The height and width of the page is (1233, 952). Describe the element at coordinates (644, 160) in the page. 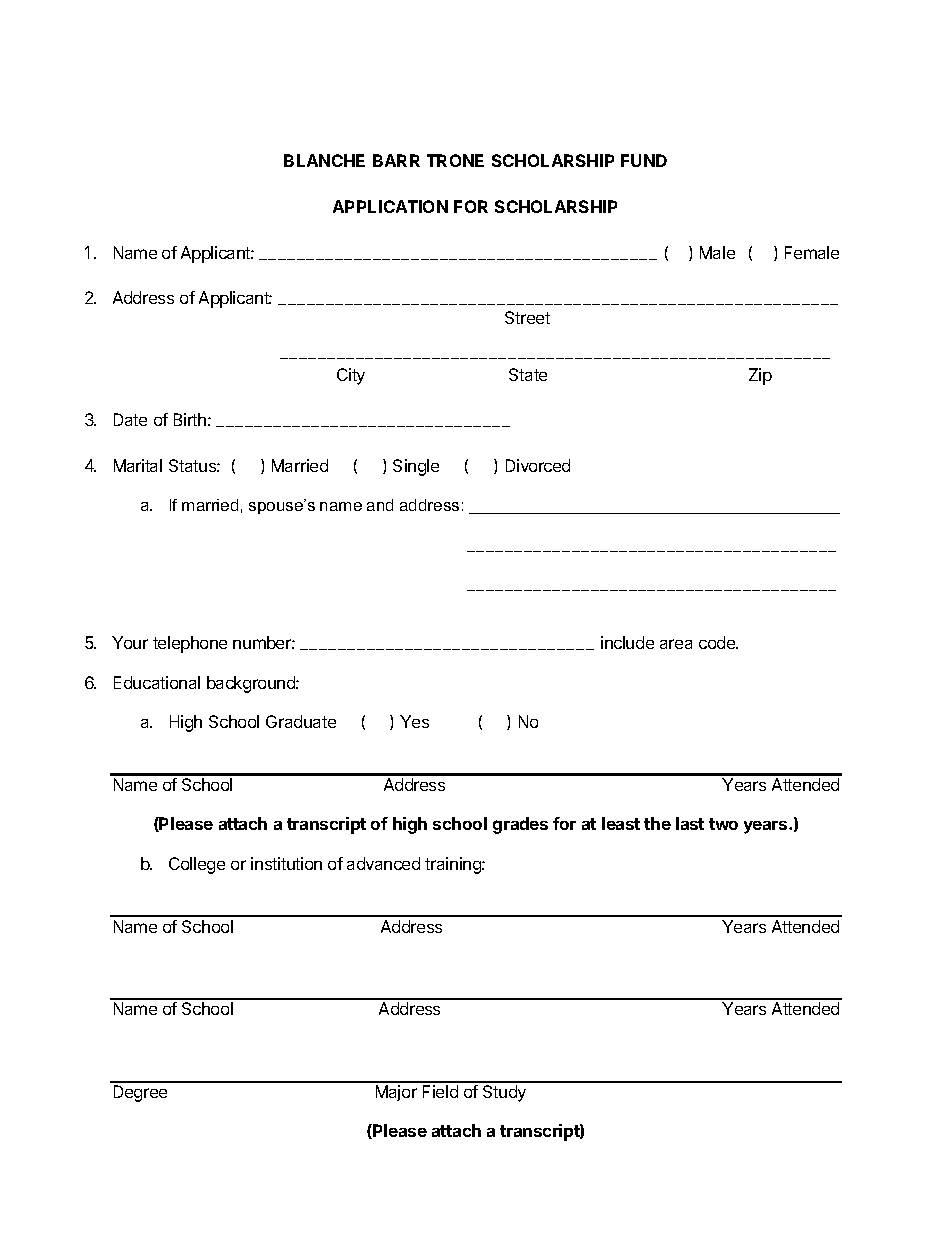

I see `FUND` at that location.
